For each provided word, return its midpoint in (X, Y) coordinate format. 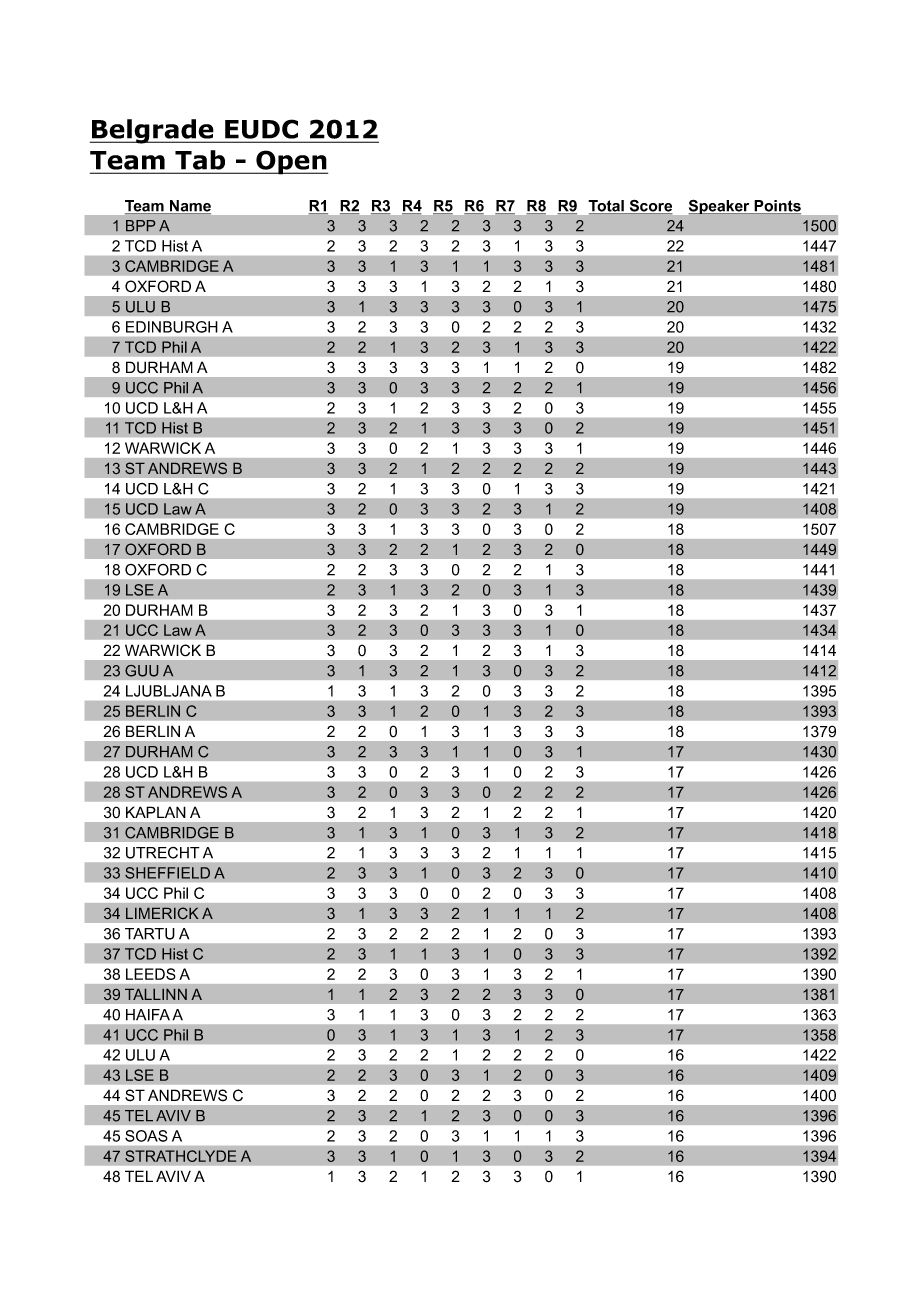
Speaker (720, 207)
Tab (200, 160)
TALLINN (156, 994)
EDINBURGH (172, 327)
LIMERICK (162, 913)
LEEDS (151, 974)
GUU (141, 671)
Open (291, 162)
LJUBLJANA (169, 691)
